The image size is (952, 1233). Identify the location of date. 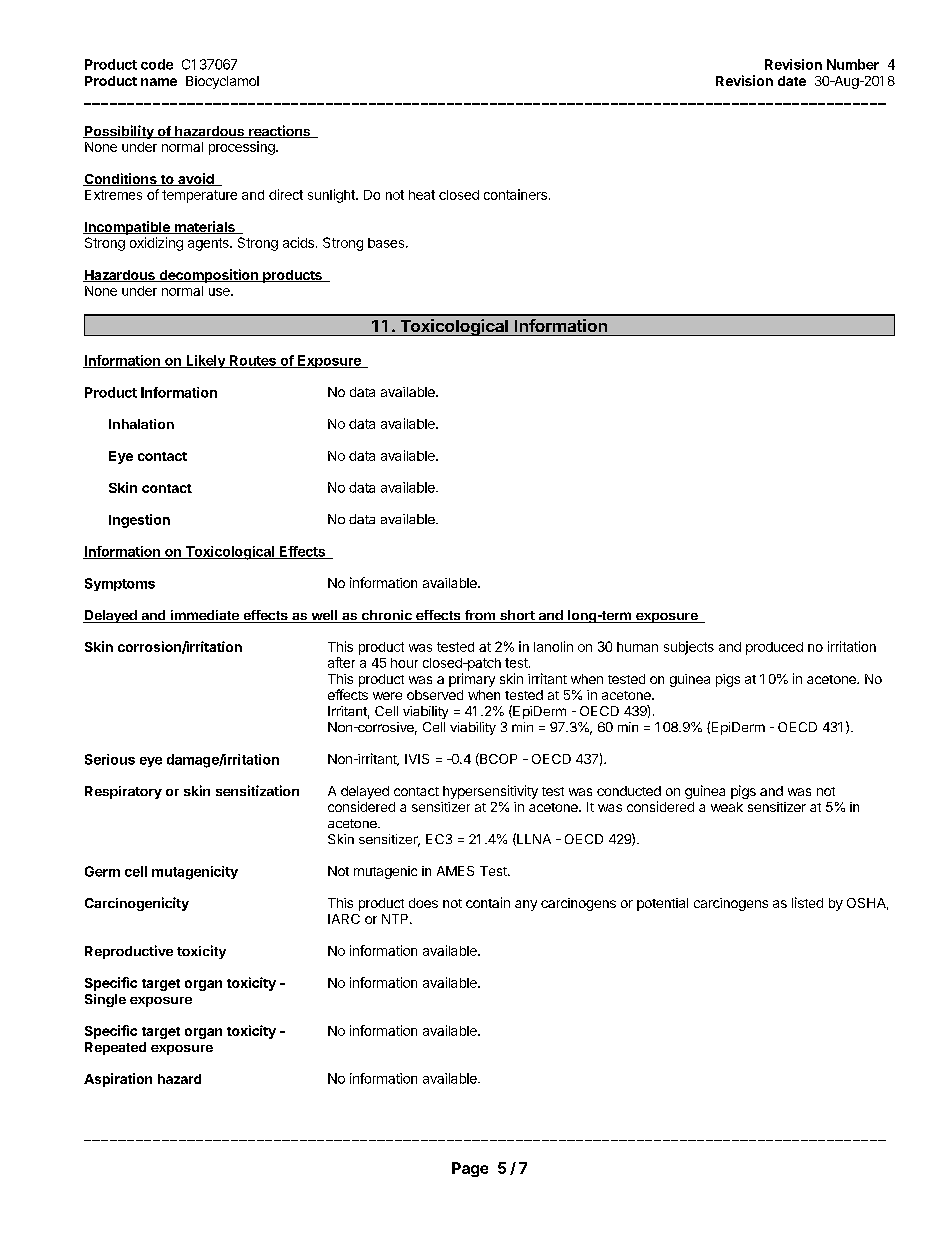
(792, 81).
